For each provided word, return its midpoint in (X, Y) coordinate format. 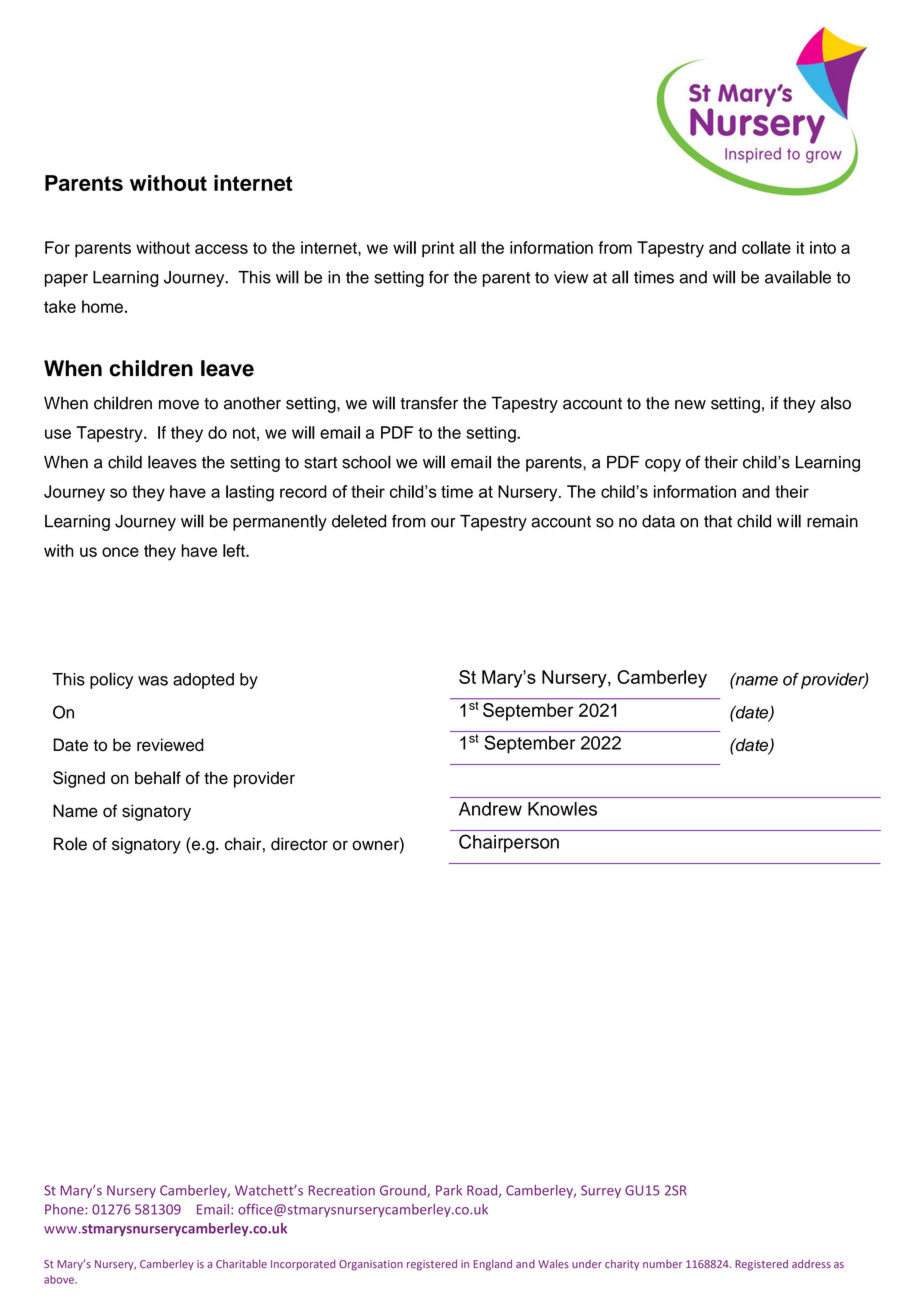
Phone (65, 1209)
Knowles (562, 809)
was (153, 681)
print (438, 249)
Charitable (241, 1264)
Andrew (490, 809)
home (102, 306)
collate (766, 247)
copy (663, 465)
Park (449, 1190)
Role (70, 844)
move (179, 405)
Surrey (601, 1191)
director (299, 844)
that (718, 521)
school (366, 462)
